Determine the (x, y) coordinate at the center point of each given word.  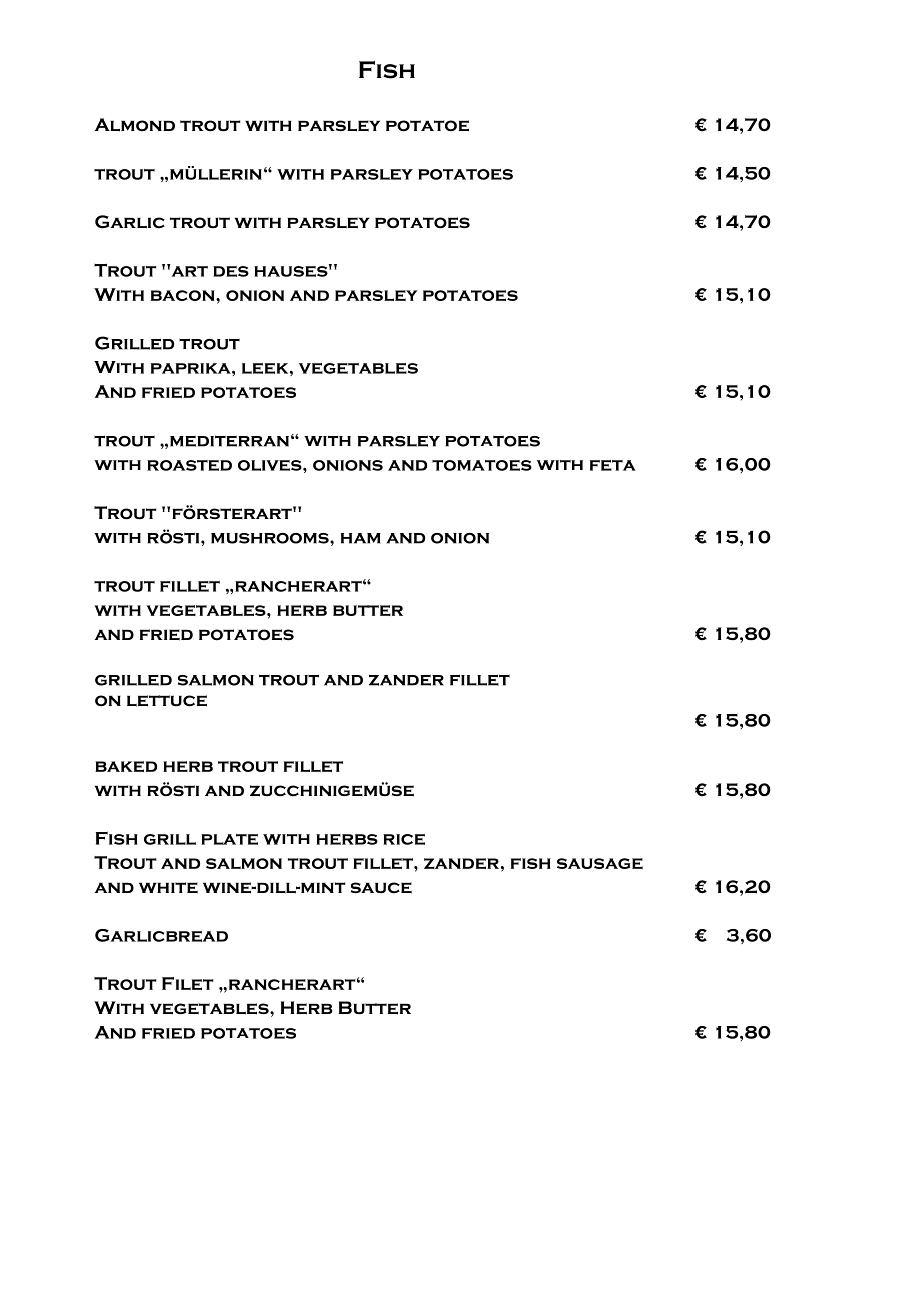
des (231, 271)
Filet (187, 983)
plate (229, 839)
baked (126, 766)
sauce (381, 888)
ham (361, 538)
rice (404, 839)
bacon (184, 295)
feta (613, 465)
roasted (189, 465)
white (168, 888)
